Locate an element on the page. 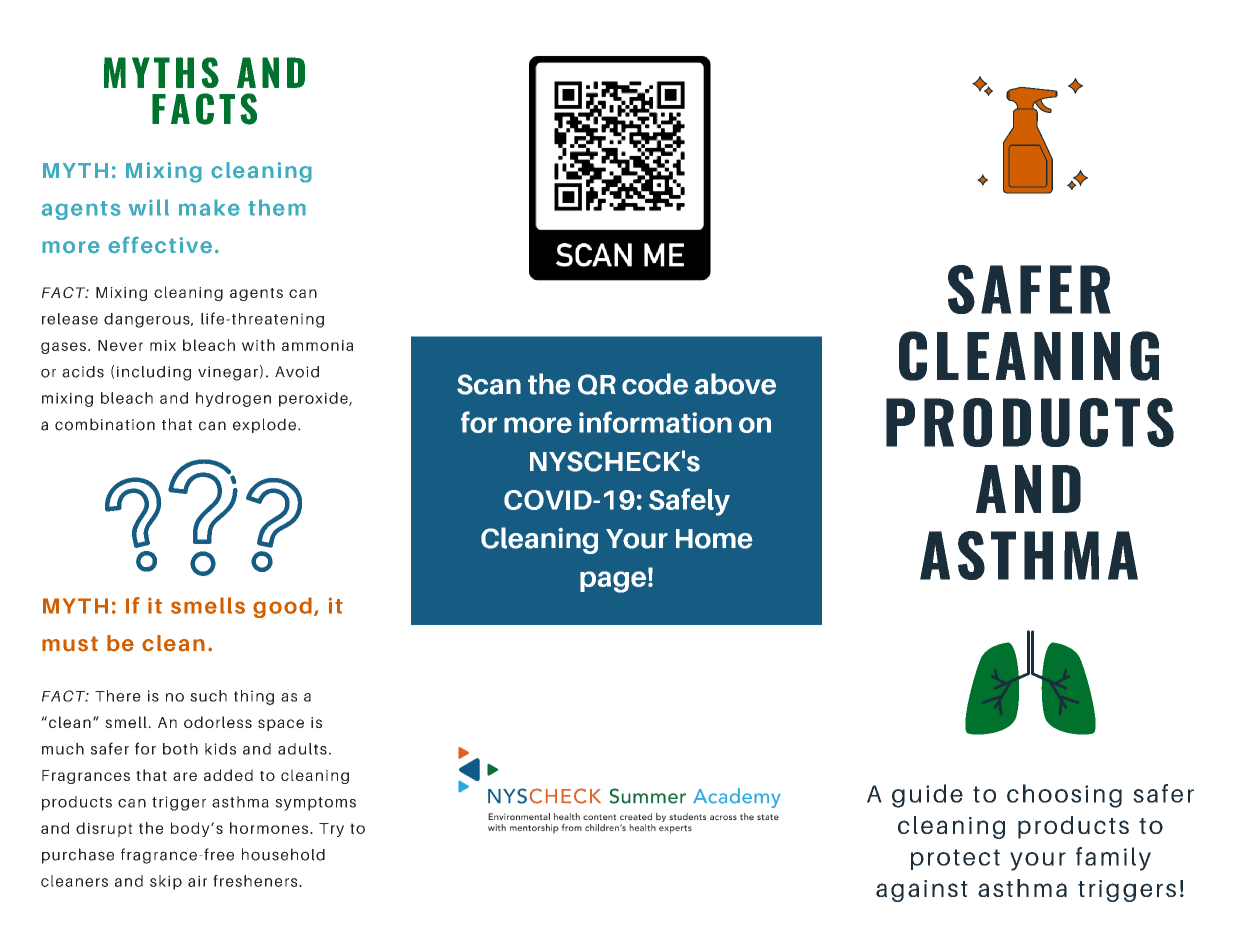 This document has height=952, width=1233. air is located at coordinates (197, 881).
